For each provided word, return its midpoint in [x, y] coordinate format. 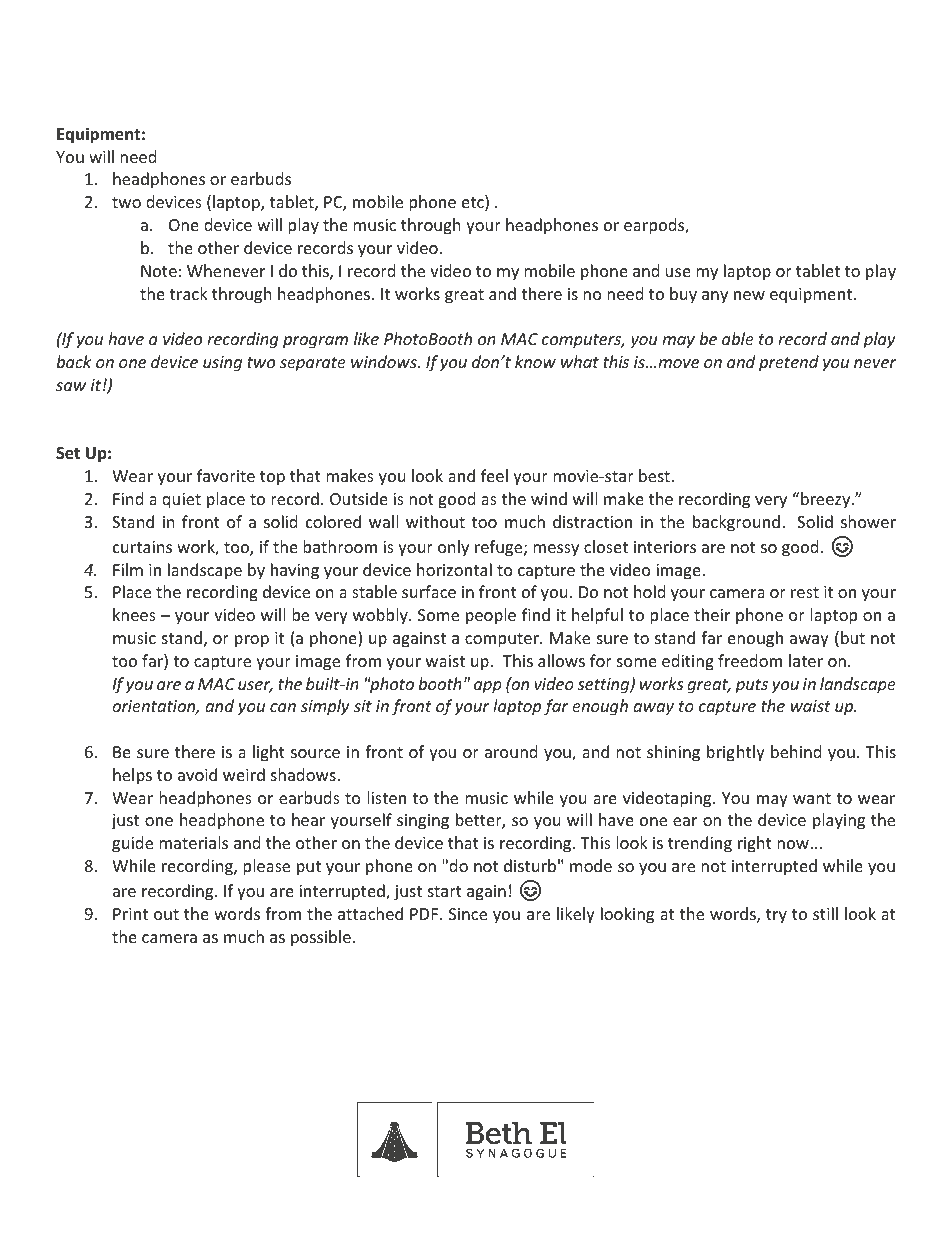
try [776, 916]
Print [130, 914]
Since [468, 914]
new [749, 295]
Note [159, 271]
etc [474, 203]
